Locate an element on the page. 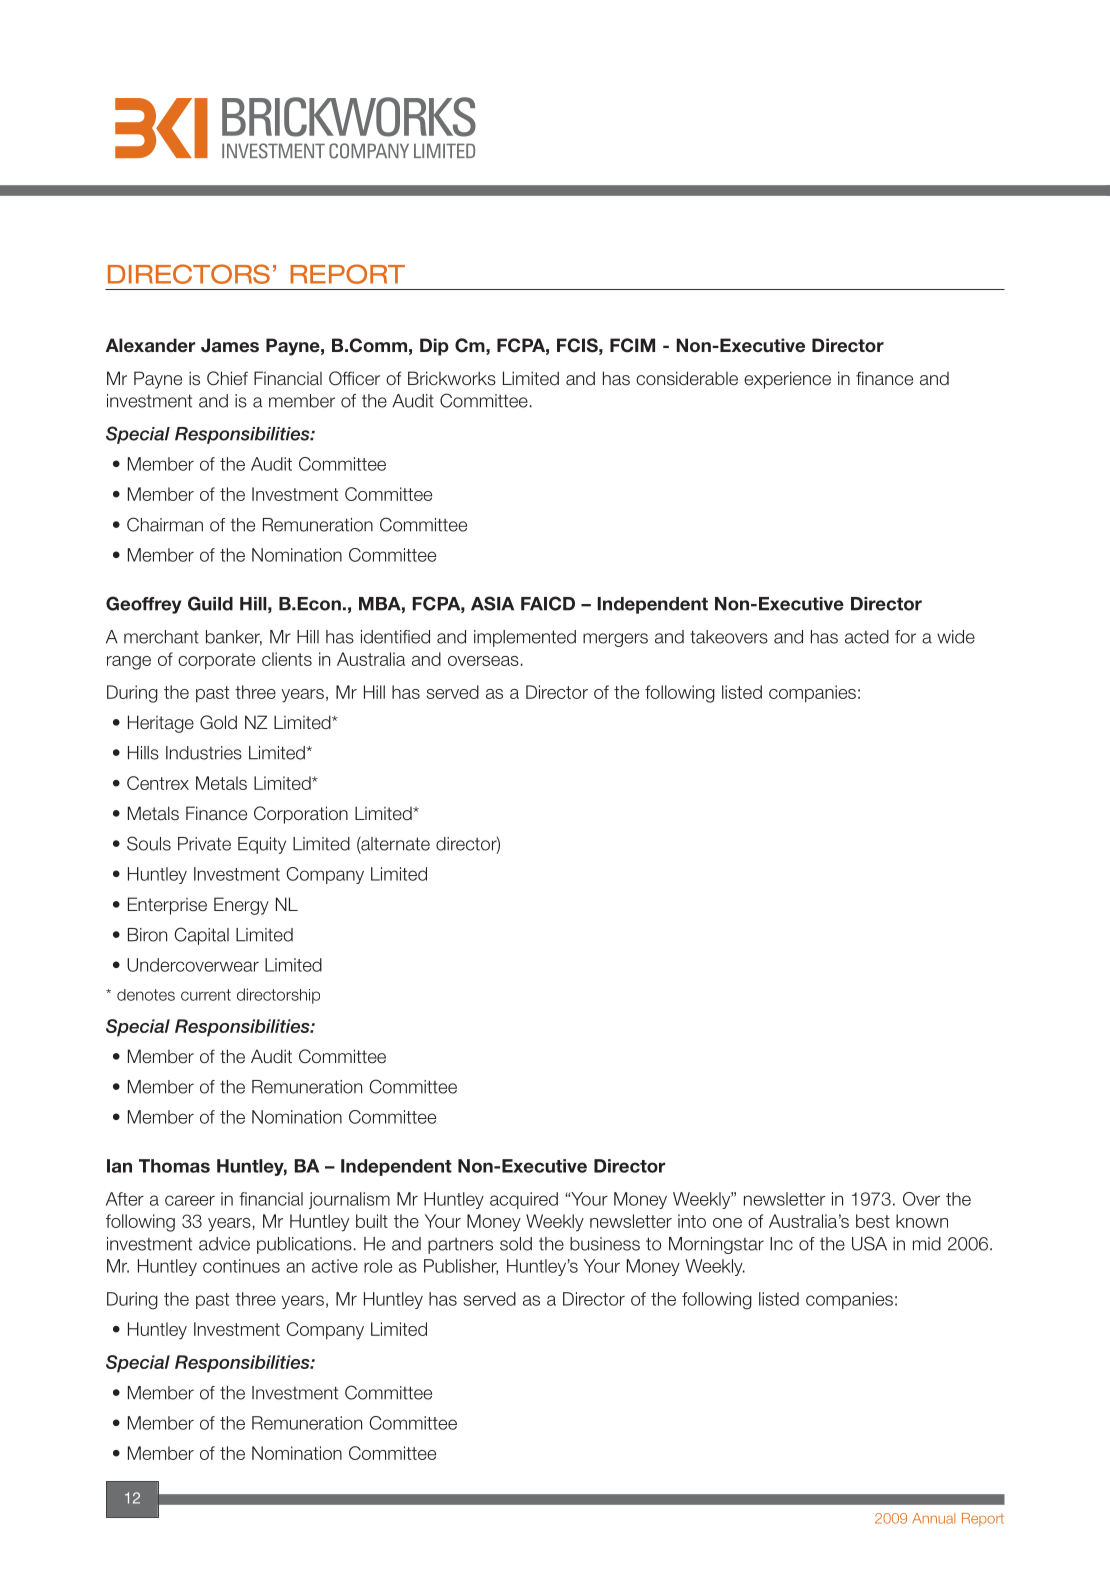  Publisher is located at coordinates (461, 1267).
